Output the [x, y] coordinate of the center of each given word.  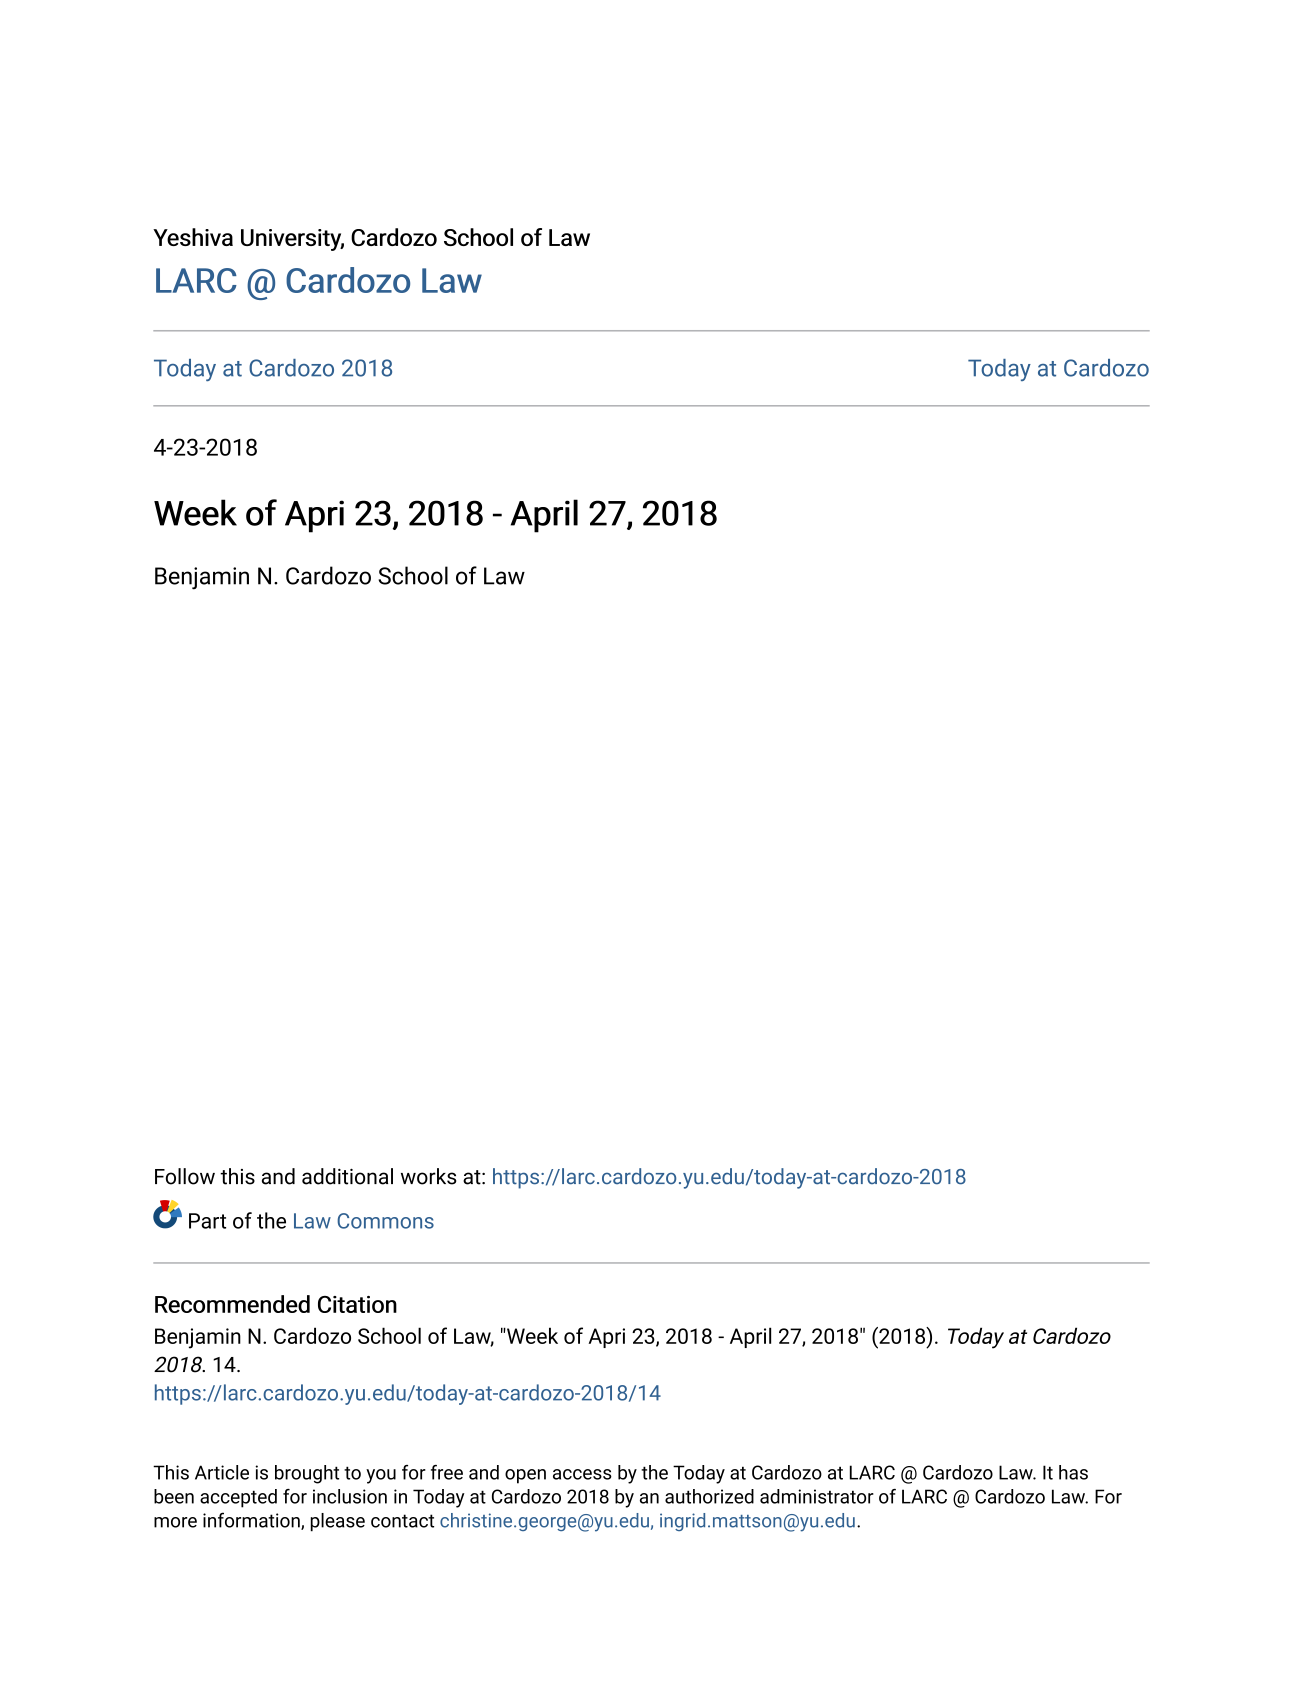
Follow [185, 1176]
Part [207, 1221]
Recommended [232, 1304]
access [582, 1474]
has [1073, 1472]
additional [347, 1176]
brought [307, 1474]
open [525, 1476]
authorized [709, 1496]
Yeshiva [193, 237]
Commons [385, 1221]
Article [222, 1472]
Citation [357, 1304]
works [428, 1176]
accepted [238, 1498]
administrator [817, 1496]
